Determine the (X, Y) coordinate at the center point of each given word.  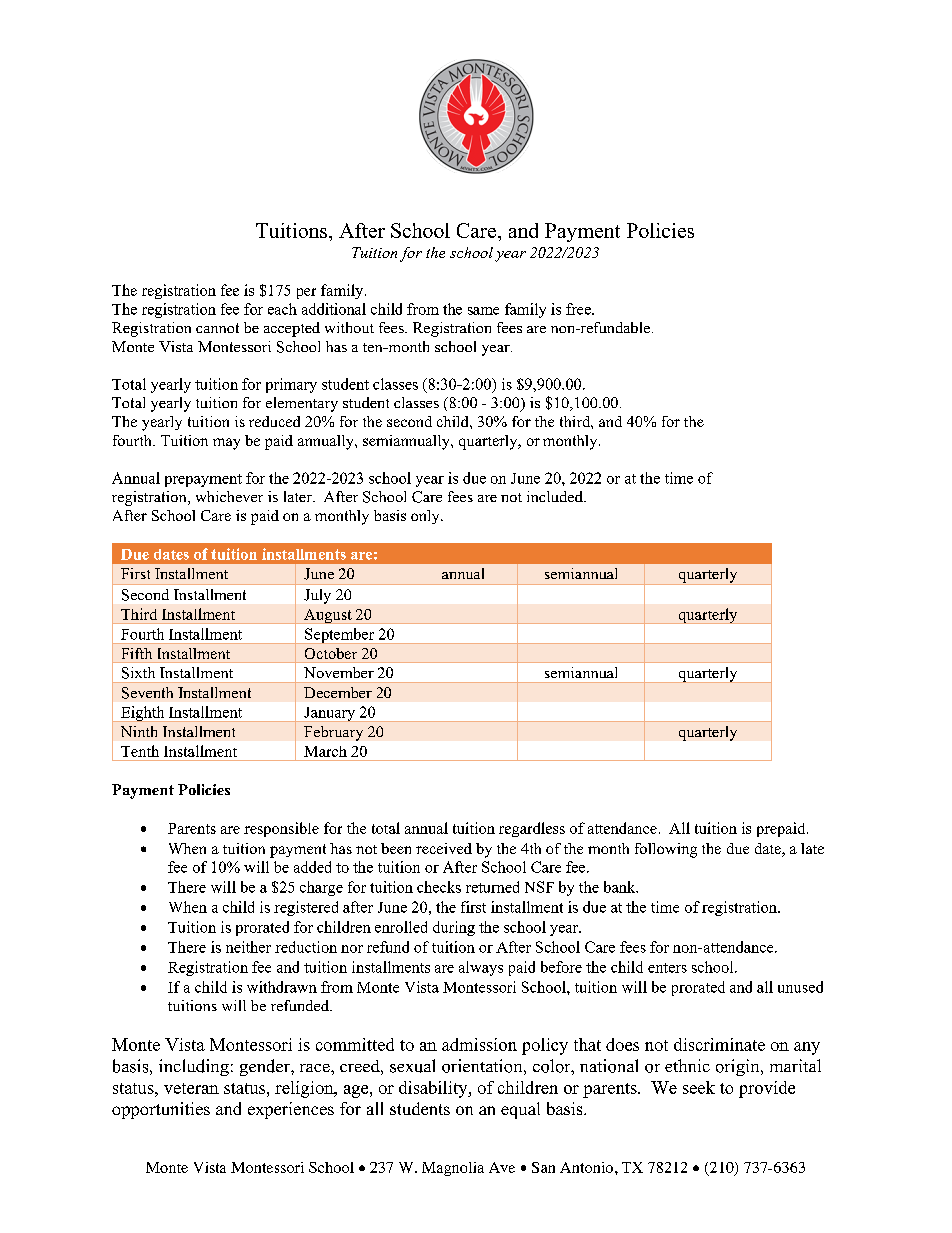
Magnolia (453, 1169)
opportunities (161, 1110)
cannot (217, 328)
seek (699, 1087)
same (483, 311)
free (579, 309)
